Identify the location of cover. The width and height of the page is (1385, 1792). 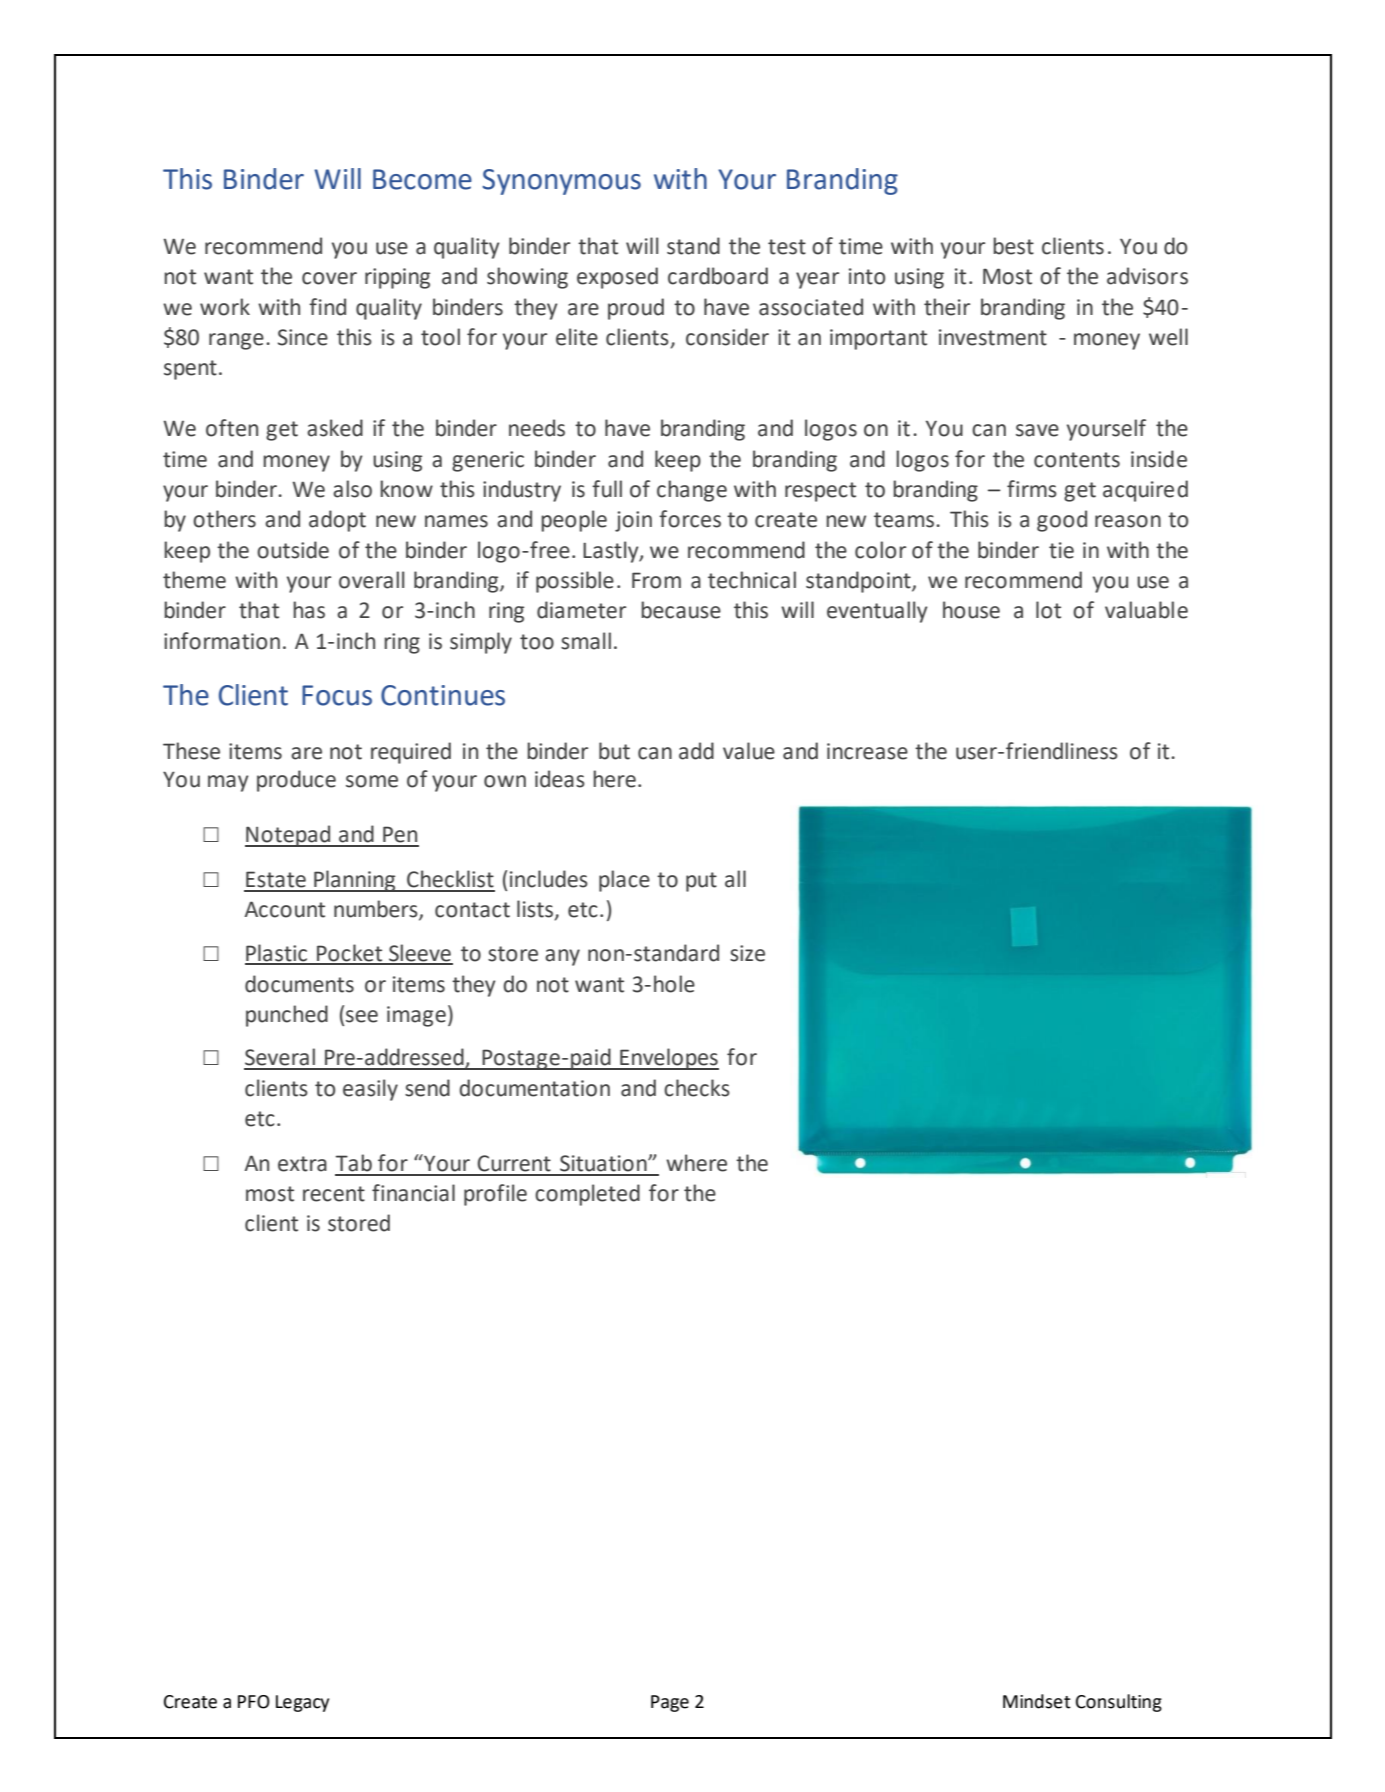
(329, 278).
